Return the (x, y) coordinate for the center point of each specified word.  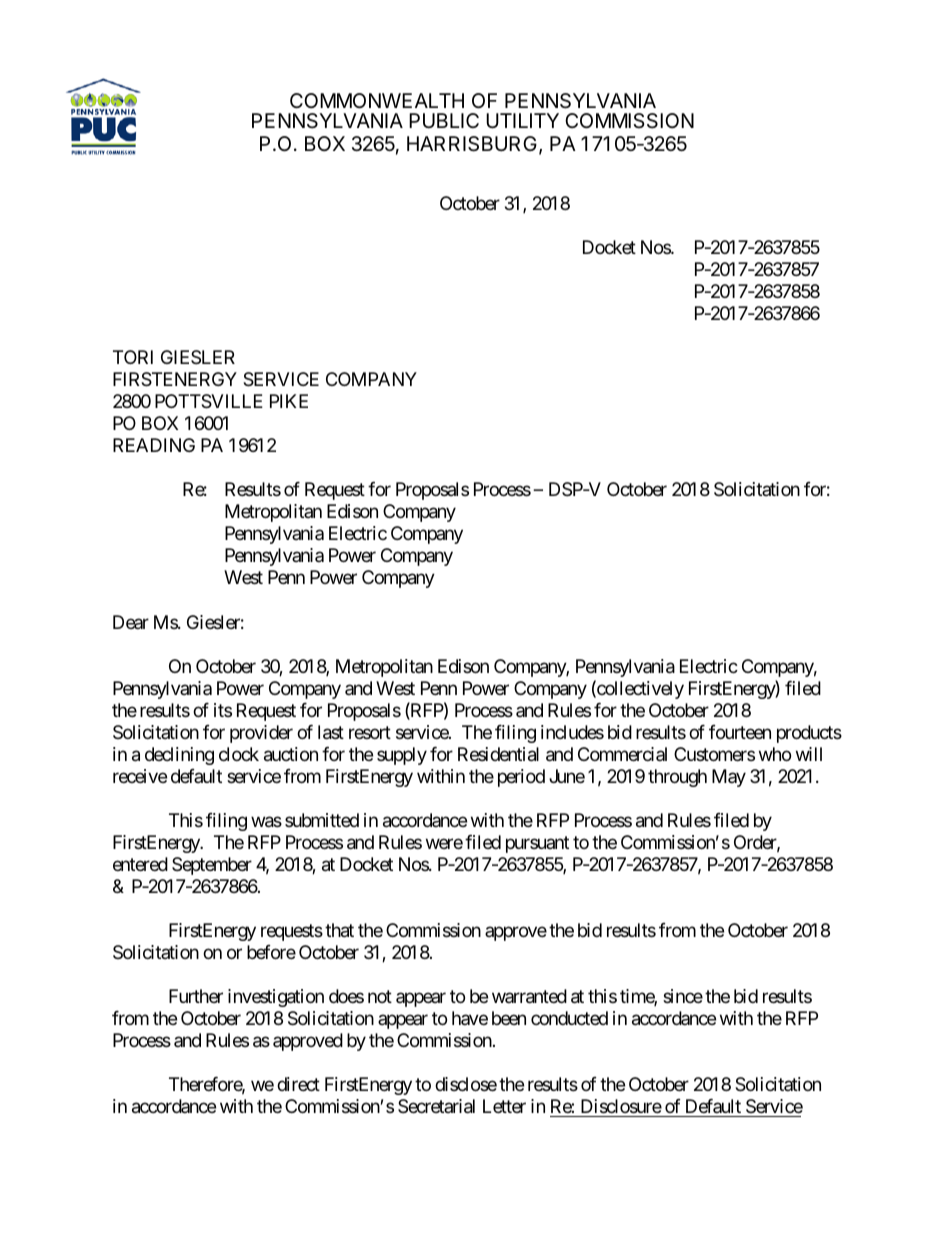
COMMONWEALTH (377, 100)
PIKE (289, 401)
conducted (569, 1018)
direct (298, 1084)
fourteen (740, 732)
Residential (498, 754)
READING (154, 445)
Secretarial (436, 1106)
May (729, 778)
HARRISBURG (472, 144)
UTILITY (522, 121)
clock (239, 754)
